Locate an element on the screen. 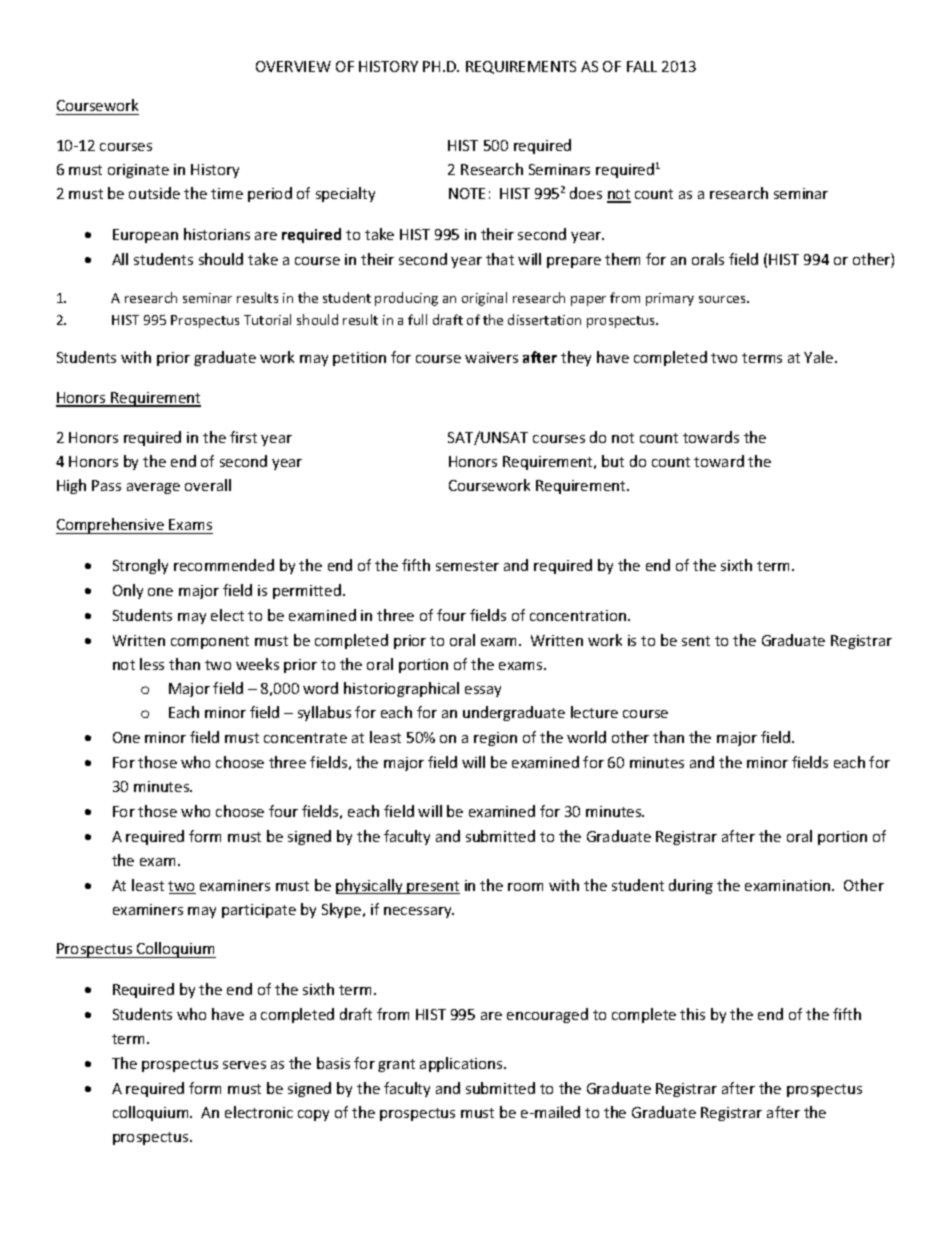  semester is located at coordinates (467, 566).
